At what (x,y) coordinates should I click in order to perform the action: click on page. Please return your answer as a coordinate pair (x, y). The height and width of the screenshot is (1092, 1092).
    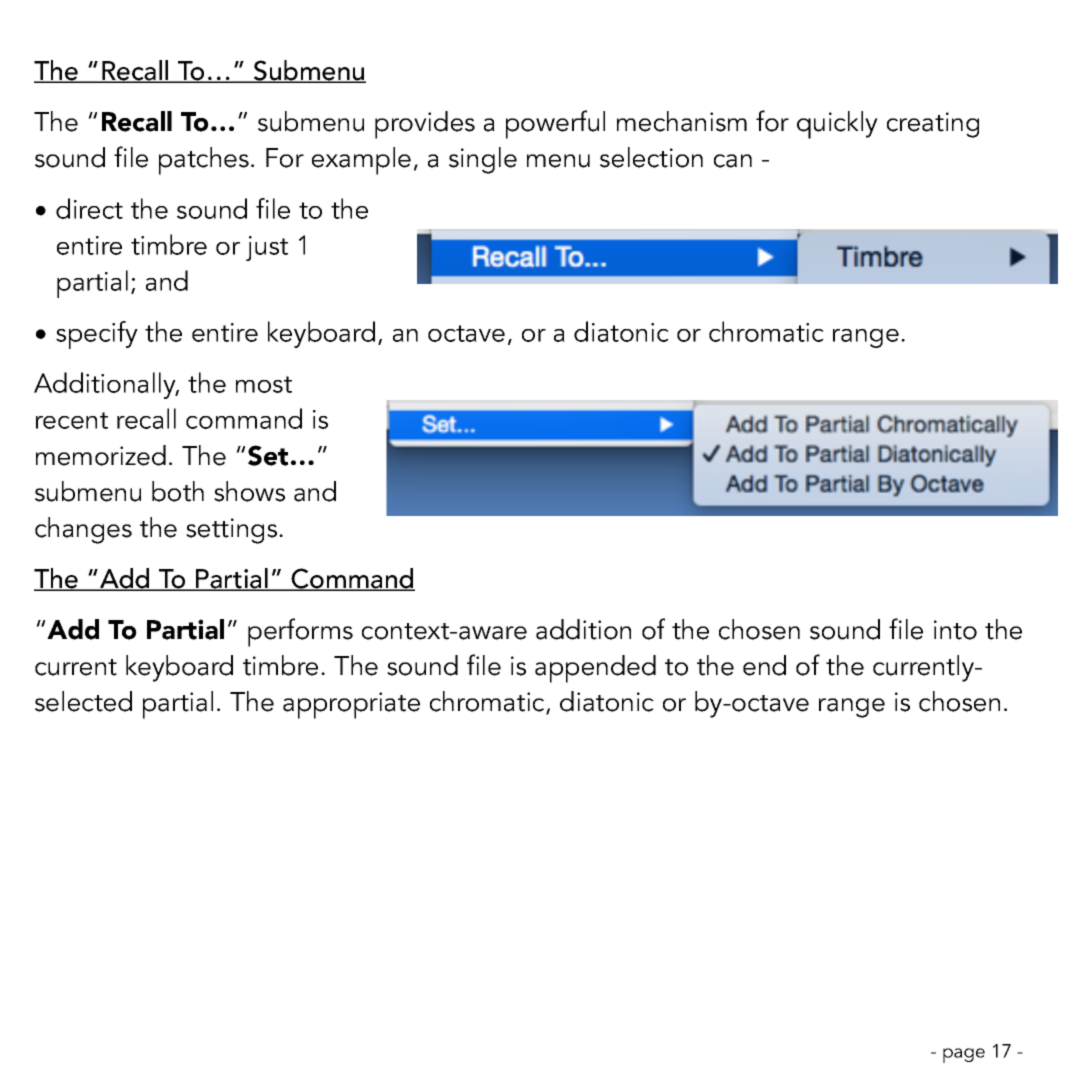
    Looking at the image, I should click on (964, 1055).
